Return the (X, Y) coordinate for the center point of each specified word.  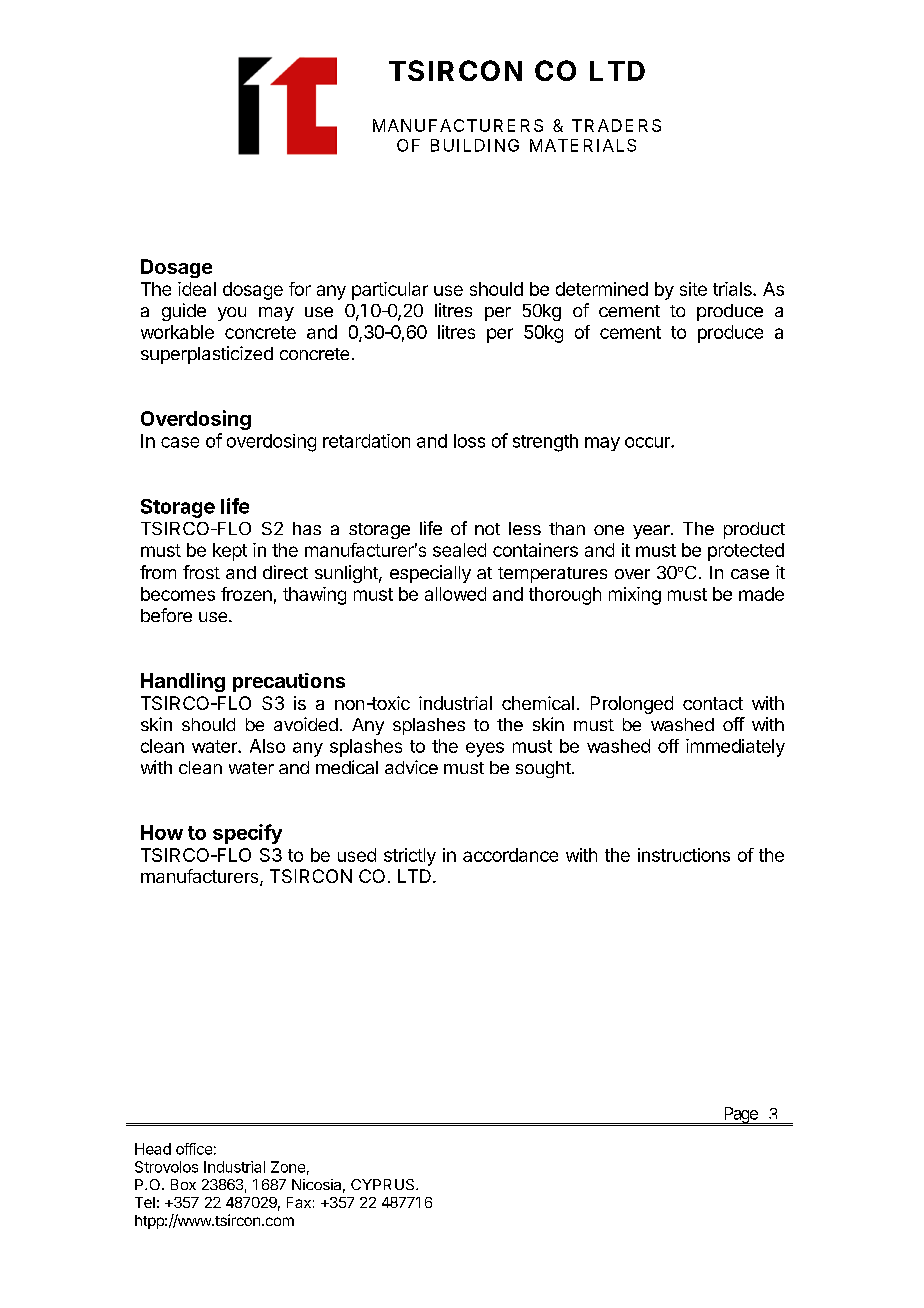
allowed (455, 594)
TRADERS (616, 125)
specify (247, 834)
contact (713, 703)
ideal (197, 289)
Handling (183, 682)
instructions (684, 855)
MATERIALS (583, 145)
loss (469, 441)
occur (648, 442)
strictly (410, 857)
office (194, 1149)
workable (177, 332)
